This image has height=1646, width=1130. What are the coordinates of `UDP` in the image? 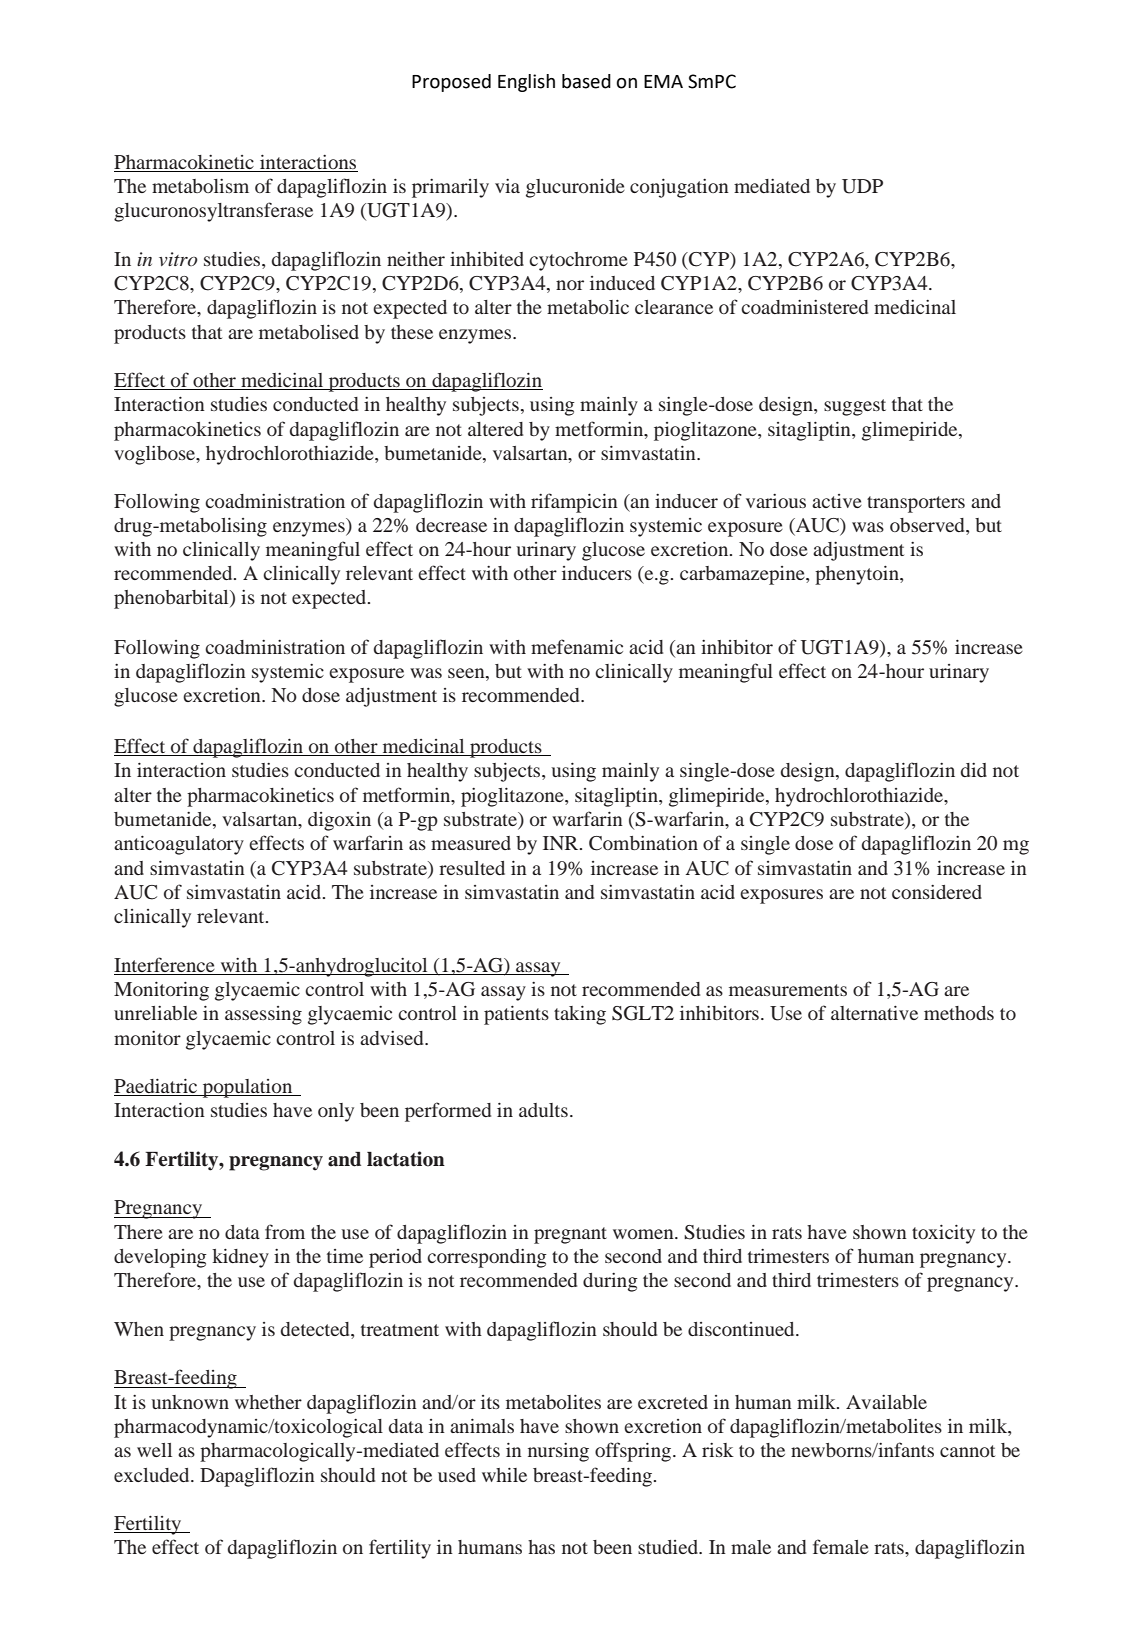 It's located at (862, 186).
